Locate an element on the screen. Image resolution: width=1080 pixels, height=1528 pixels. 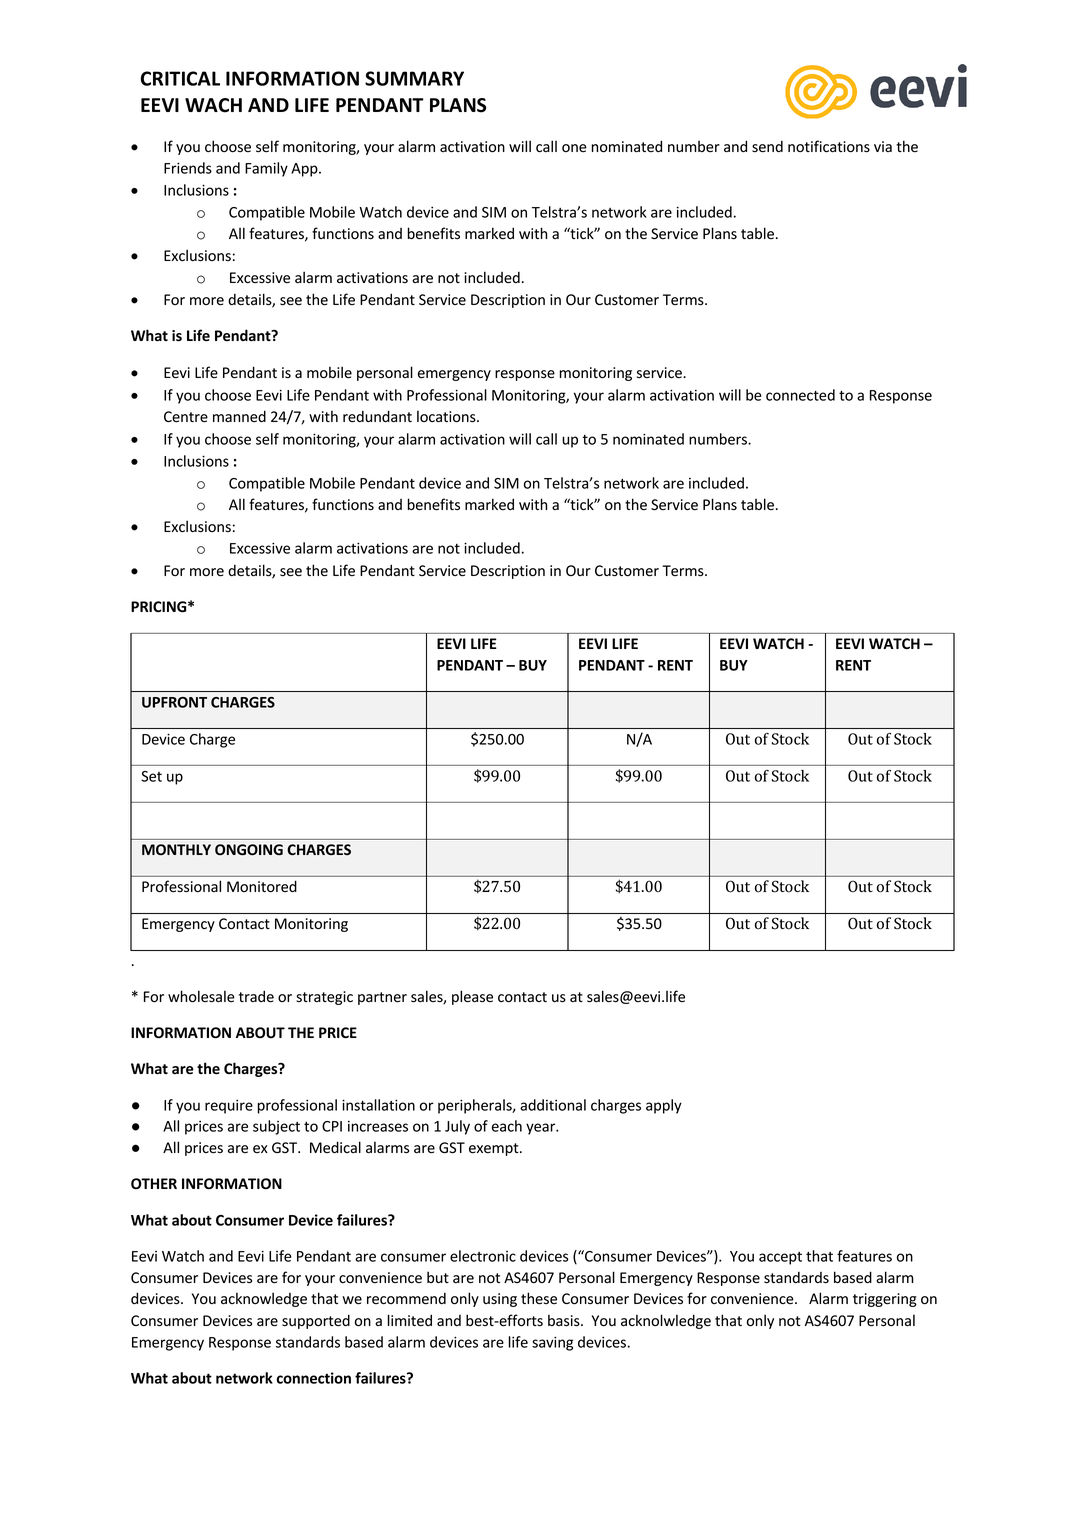
acknowledge is located at coordinates (264, 1299).
